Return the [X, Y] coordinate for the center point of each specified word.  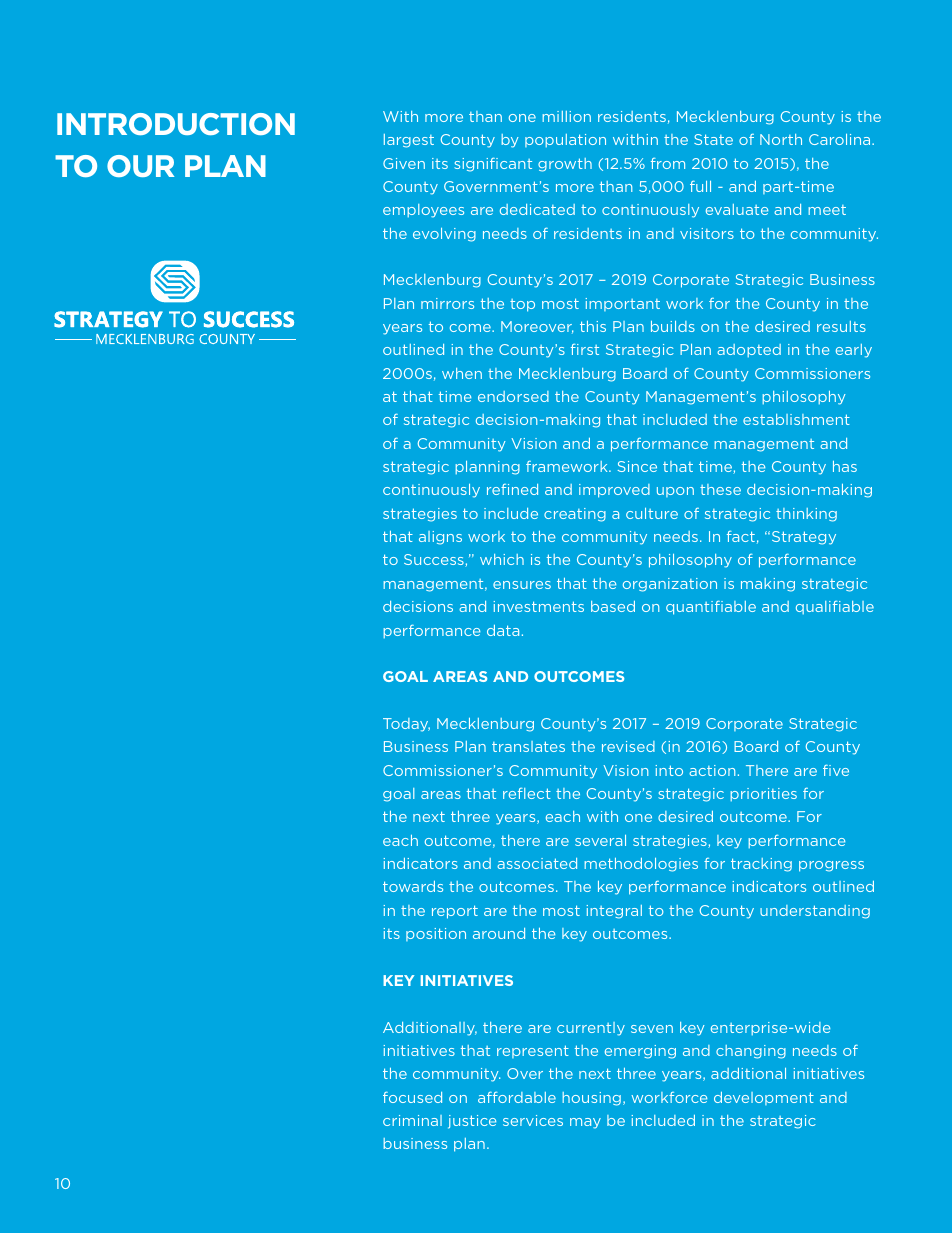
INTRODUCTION [176, 124]
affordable [517, 1097]
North [781, 139]
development [764, 1098]
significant [493, 164]
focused [412, 1097]
